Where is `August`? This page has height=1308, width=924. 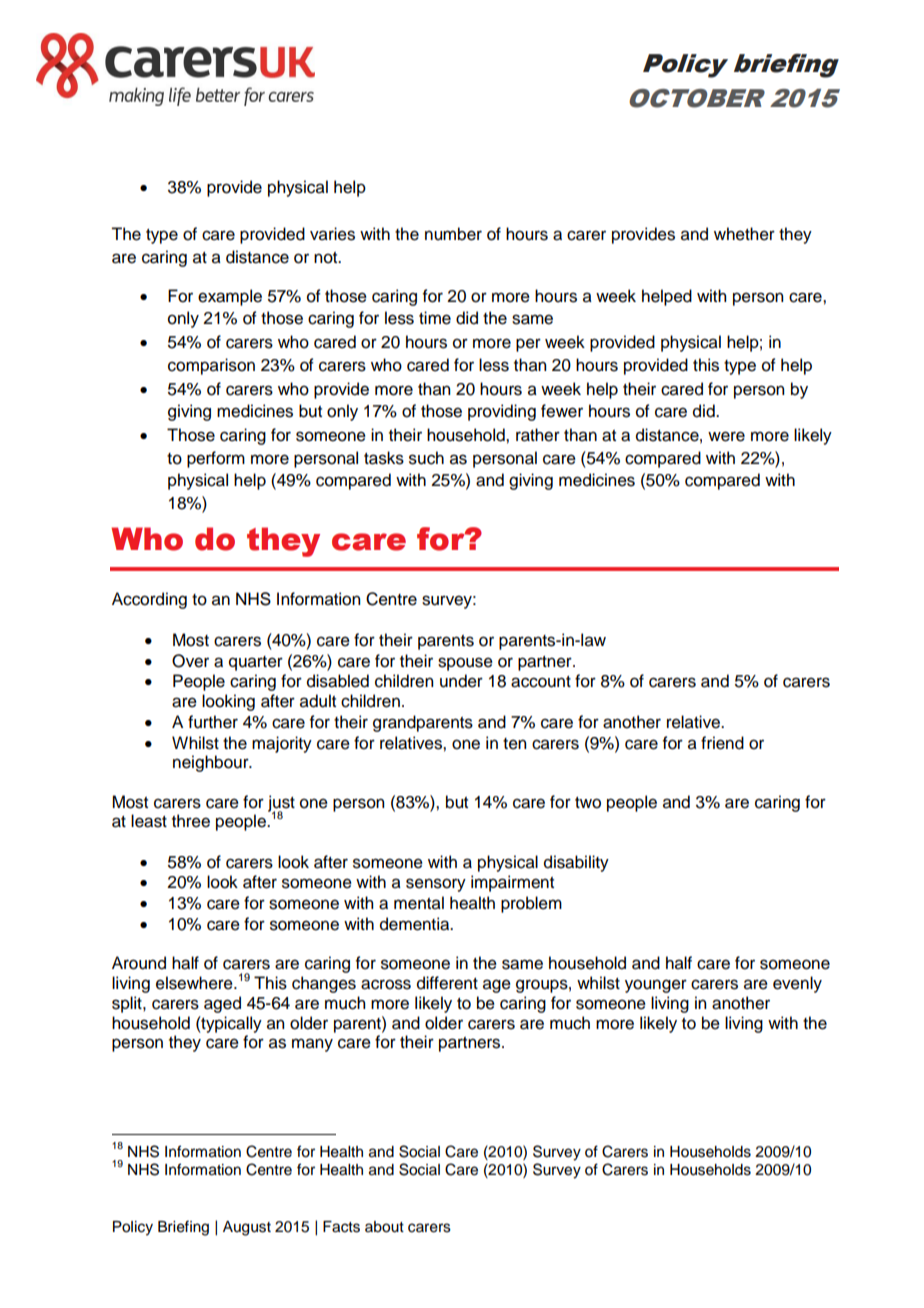 August is located at coordinates (247, 1228).
